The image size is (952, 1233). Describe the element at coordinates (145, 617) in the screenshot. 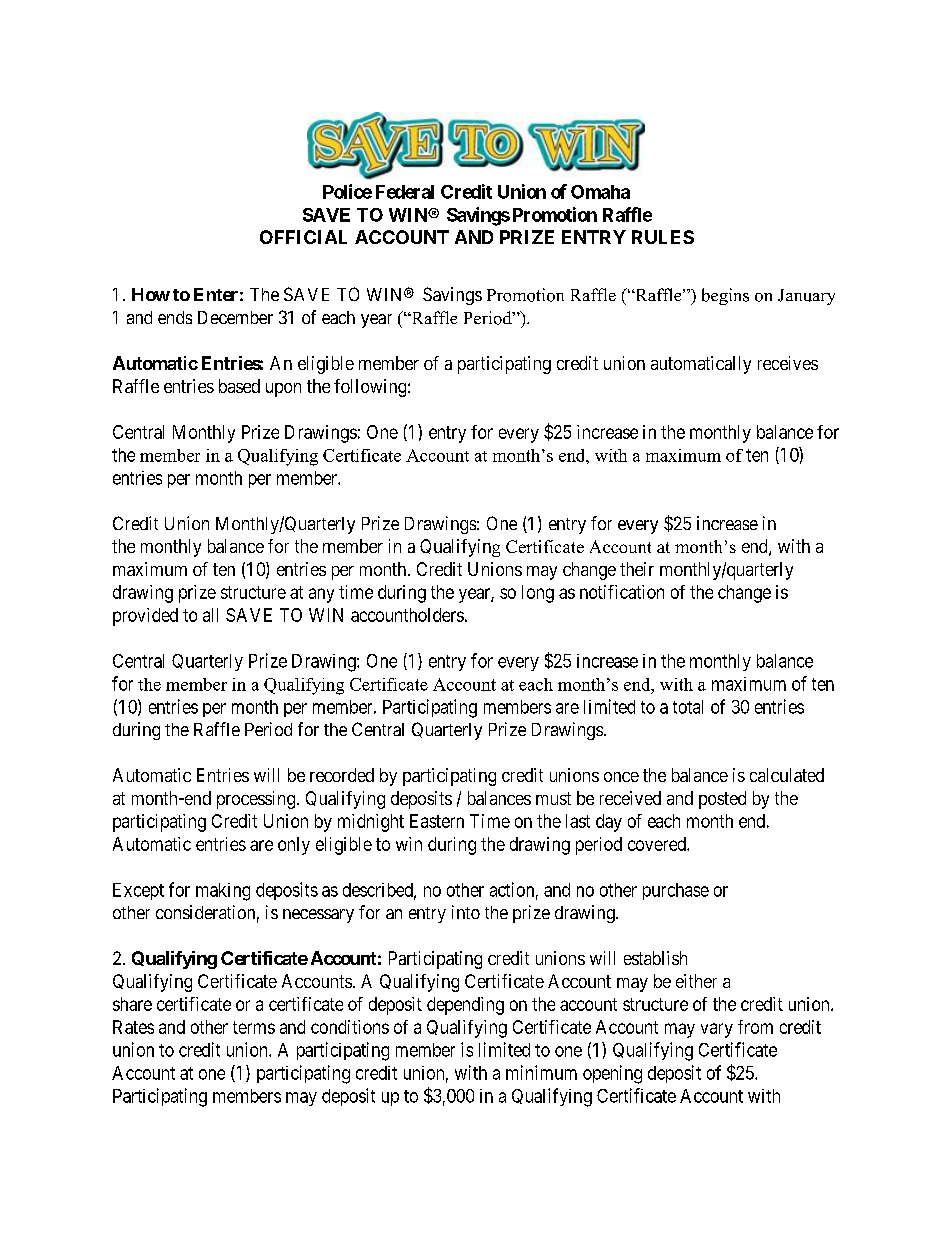

I see `provided` at that location.
